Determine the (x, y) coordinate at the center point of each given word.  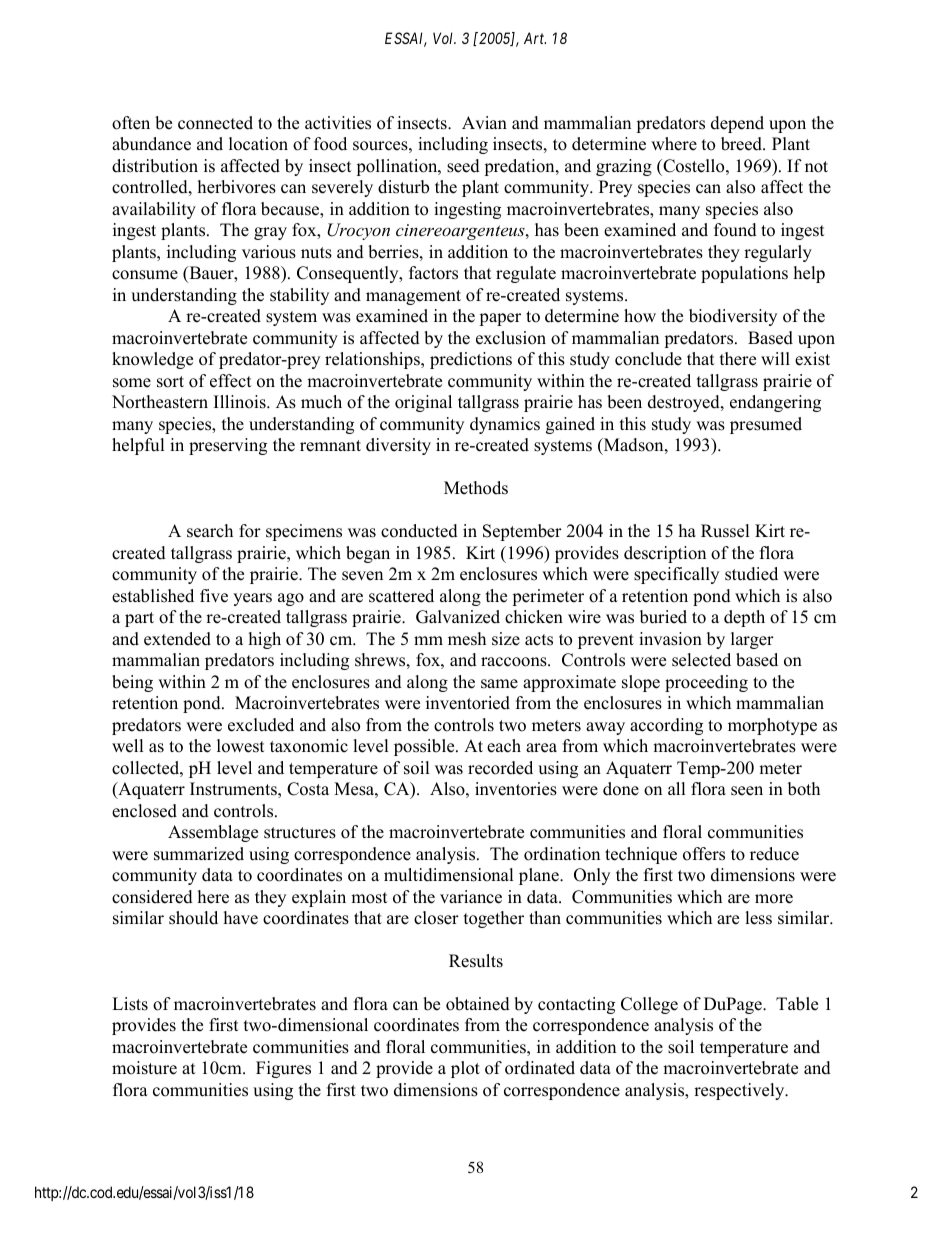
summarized (199, 854)
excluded (261, 725)
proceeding (706, 683)
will (775, 358)
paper (500, 319)
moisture (144, 1068)
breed (742, 144)
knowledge (152, 360)
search (210, 531)
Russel (725, 531)
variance (471, 897)
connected (215, 123)
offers (704, 854)
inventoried (468, 703)
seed (463, 166)
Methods (476, 488)
